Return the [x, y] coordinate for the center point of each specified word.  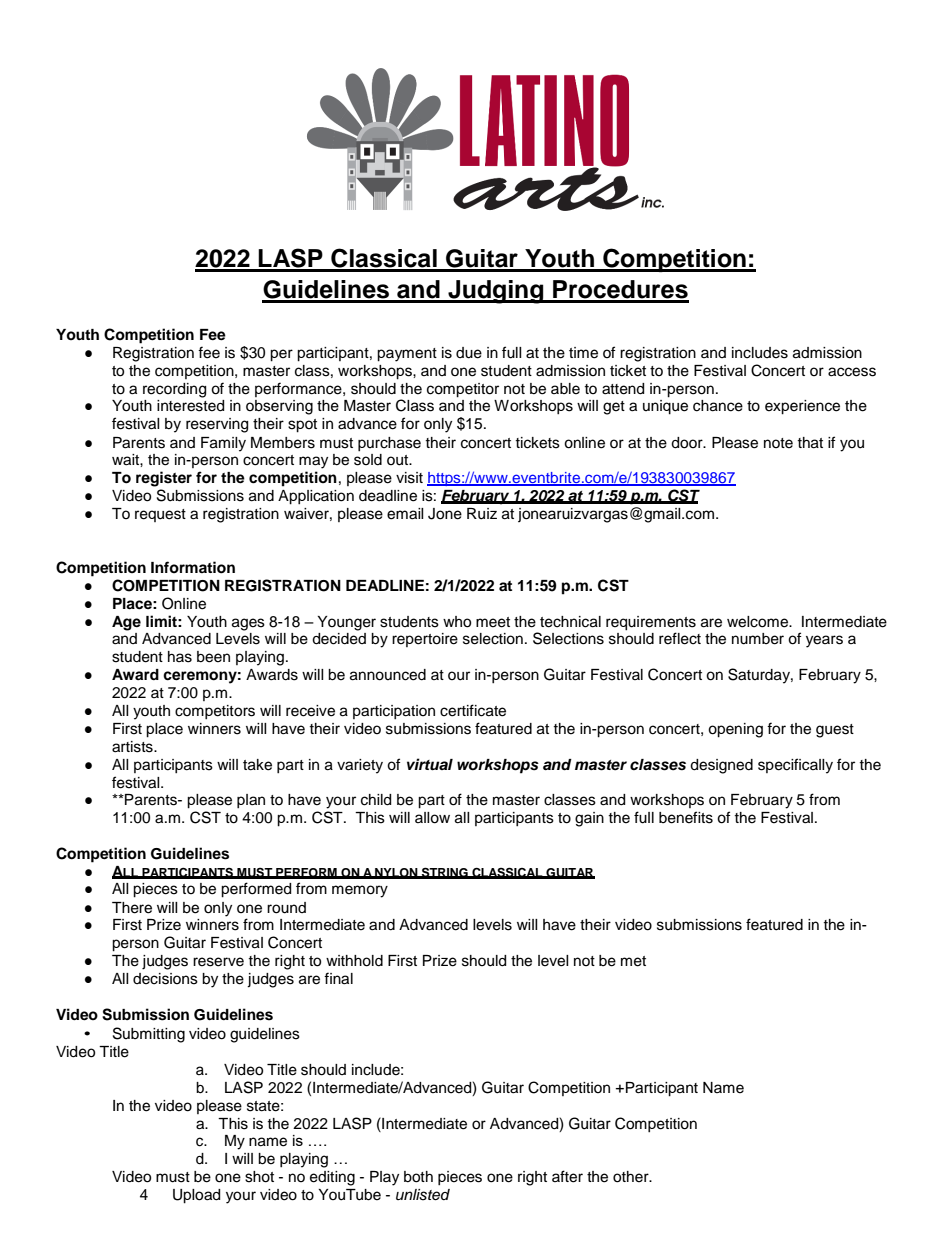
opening [735, 730]
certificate [473, 710]
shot [259, 1177]
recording [174, 390]
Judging [496, 292]
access [852, 372]
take [257, 765]
